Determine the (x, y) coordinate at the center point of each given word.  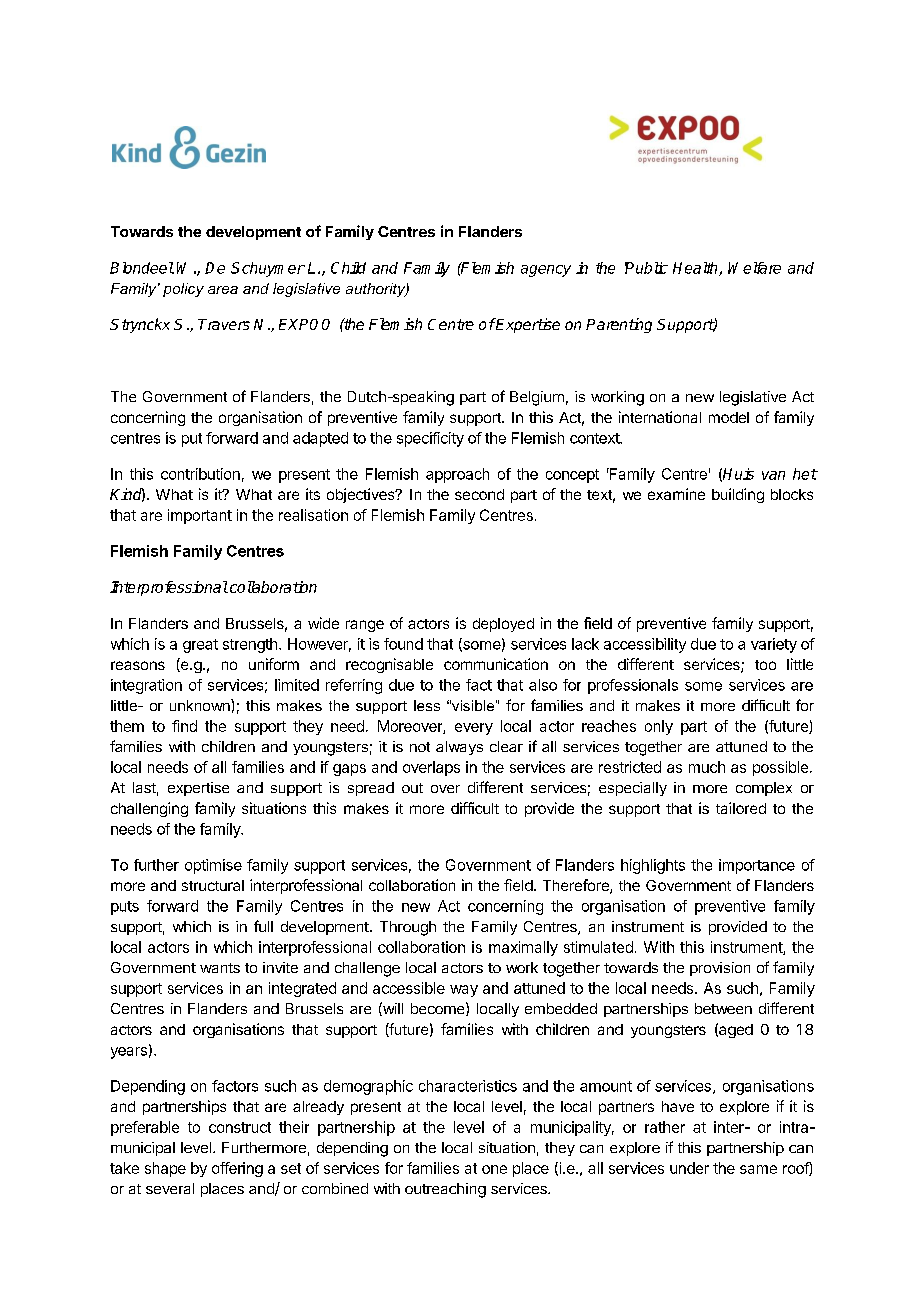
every (474, 729)
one (494, 1169)
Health (696, 269)
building (738, 495)
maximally (523, 948)
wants (220, 968)
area (223, 290)
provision (720, 969)
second (479, 494)
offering (237, 1169)
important (200, 516)
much (707, 767)
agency (546, 271)
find (184, 726)
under (689, 1168)
